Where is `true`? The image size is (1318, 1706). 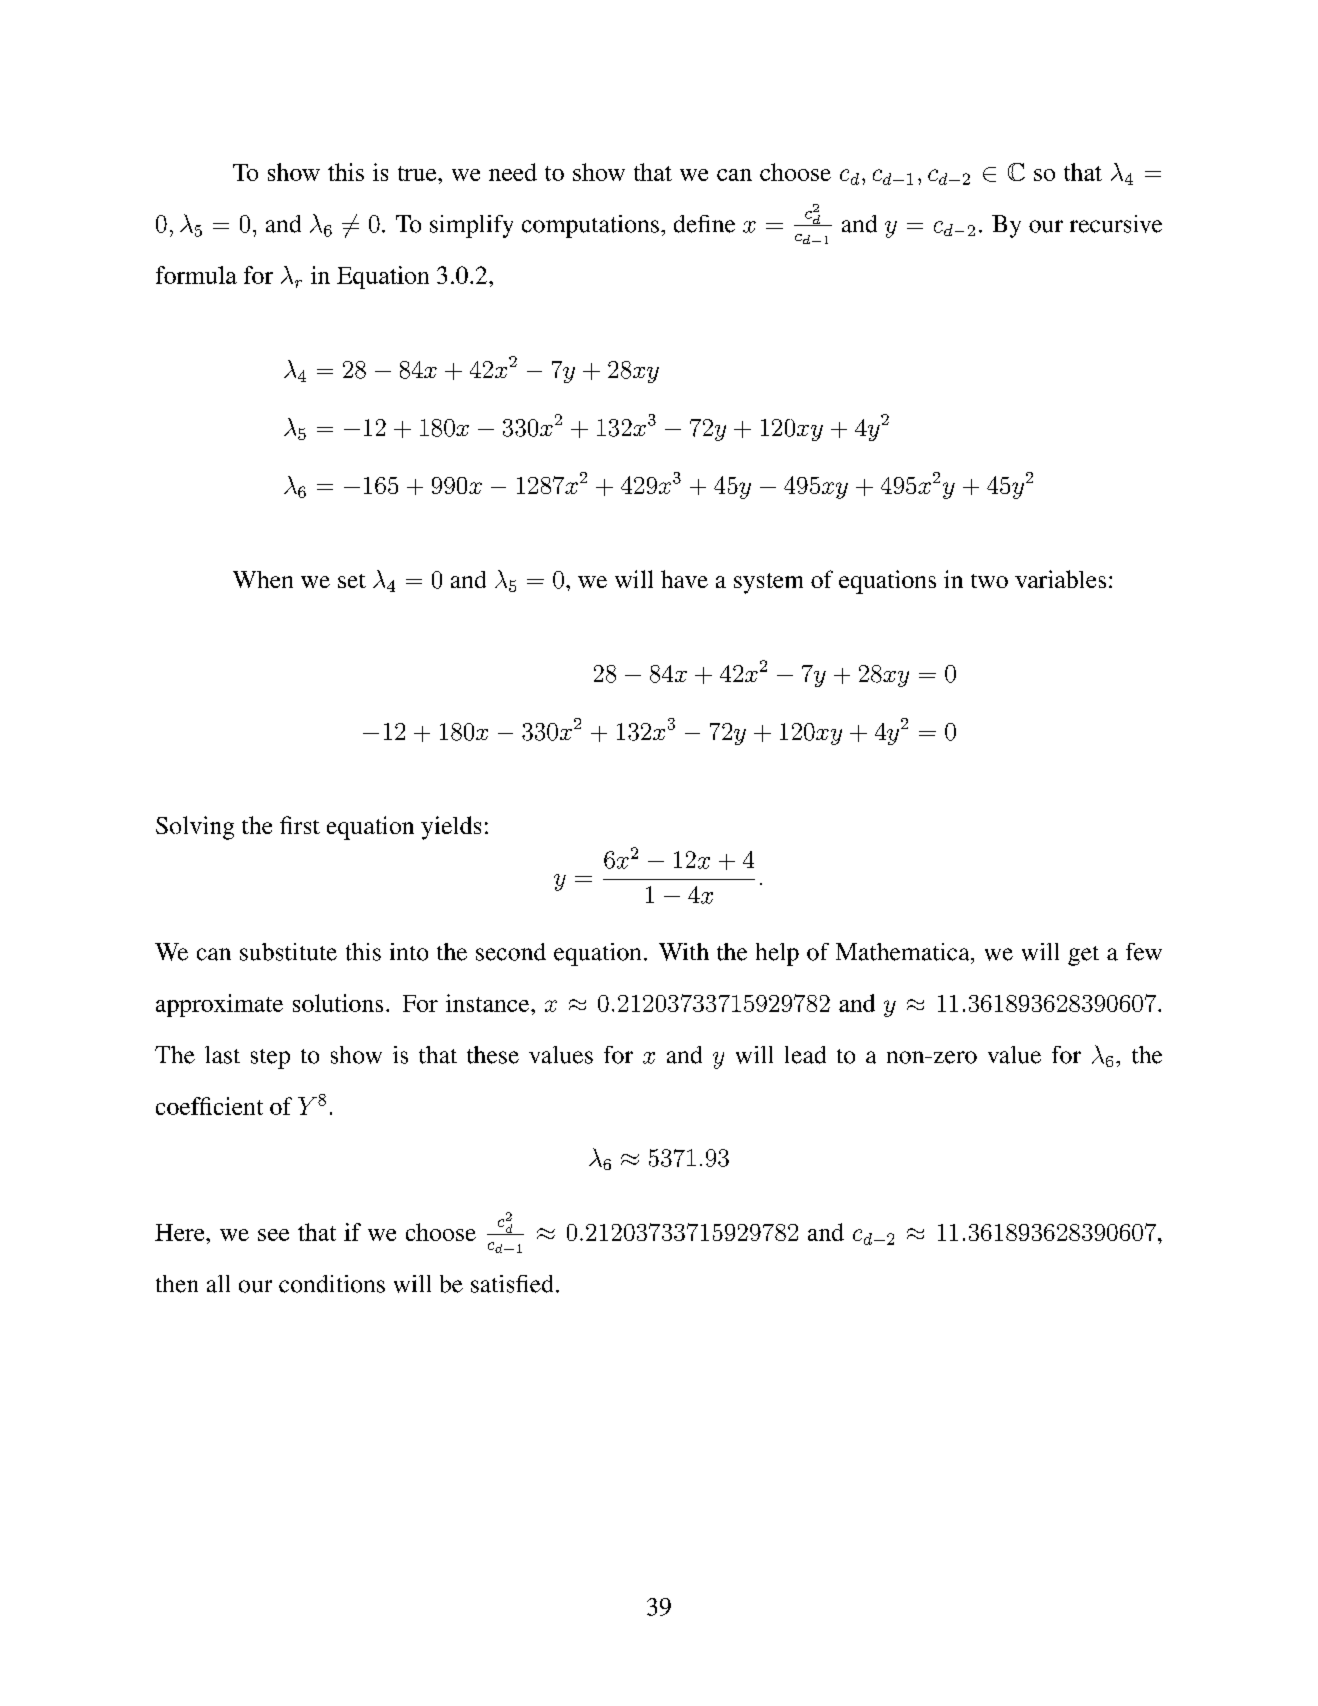 true is located at coordinates (418, 173).
